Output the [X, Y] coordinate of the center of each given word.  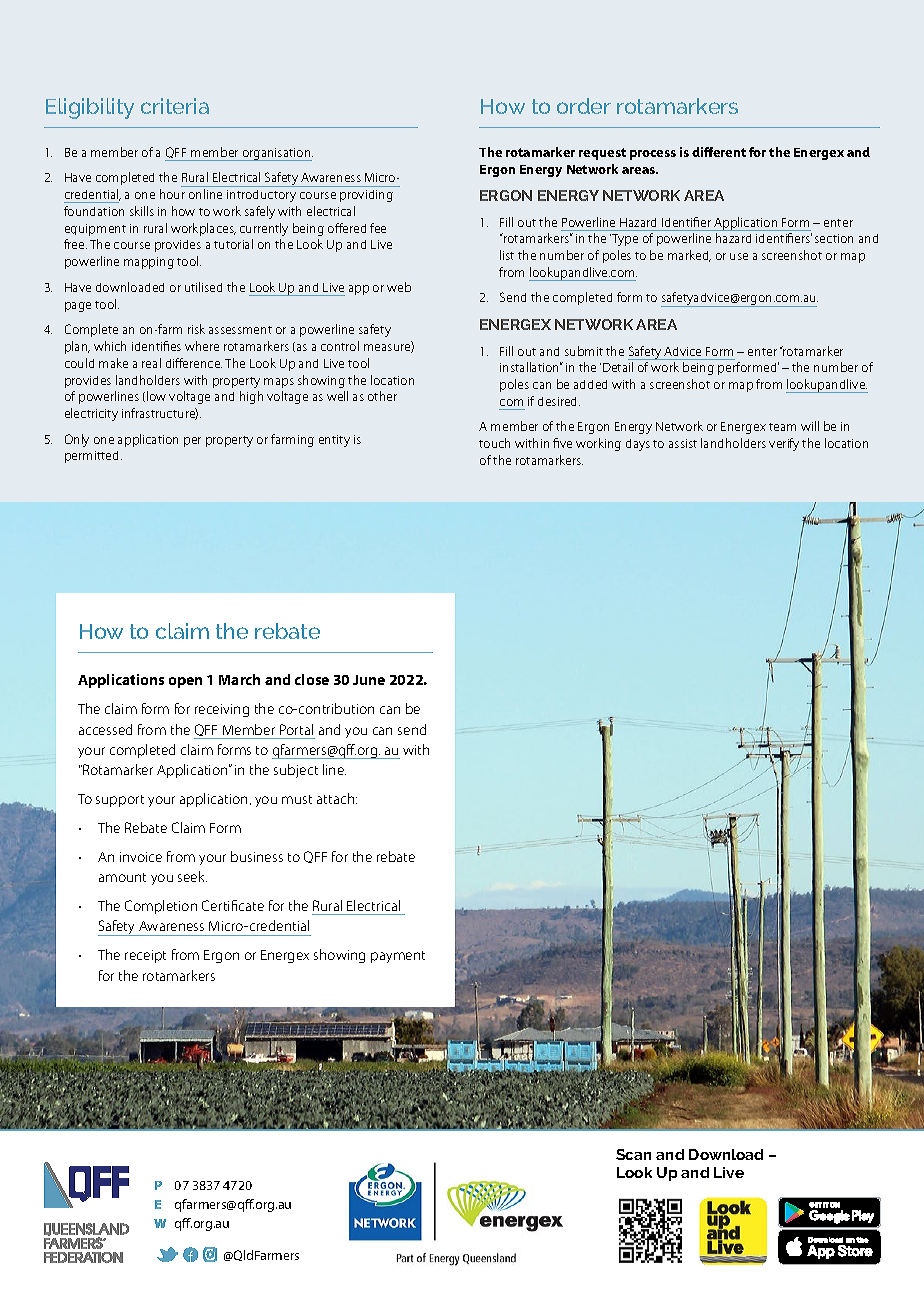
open [185, 682]
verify [784, 444]
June [369, 680]
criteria [175, 106]
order [584, 106]
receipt [145, 956]
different [719, 152]
